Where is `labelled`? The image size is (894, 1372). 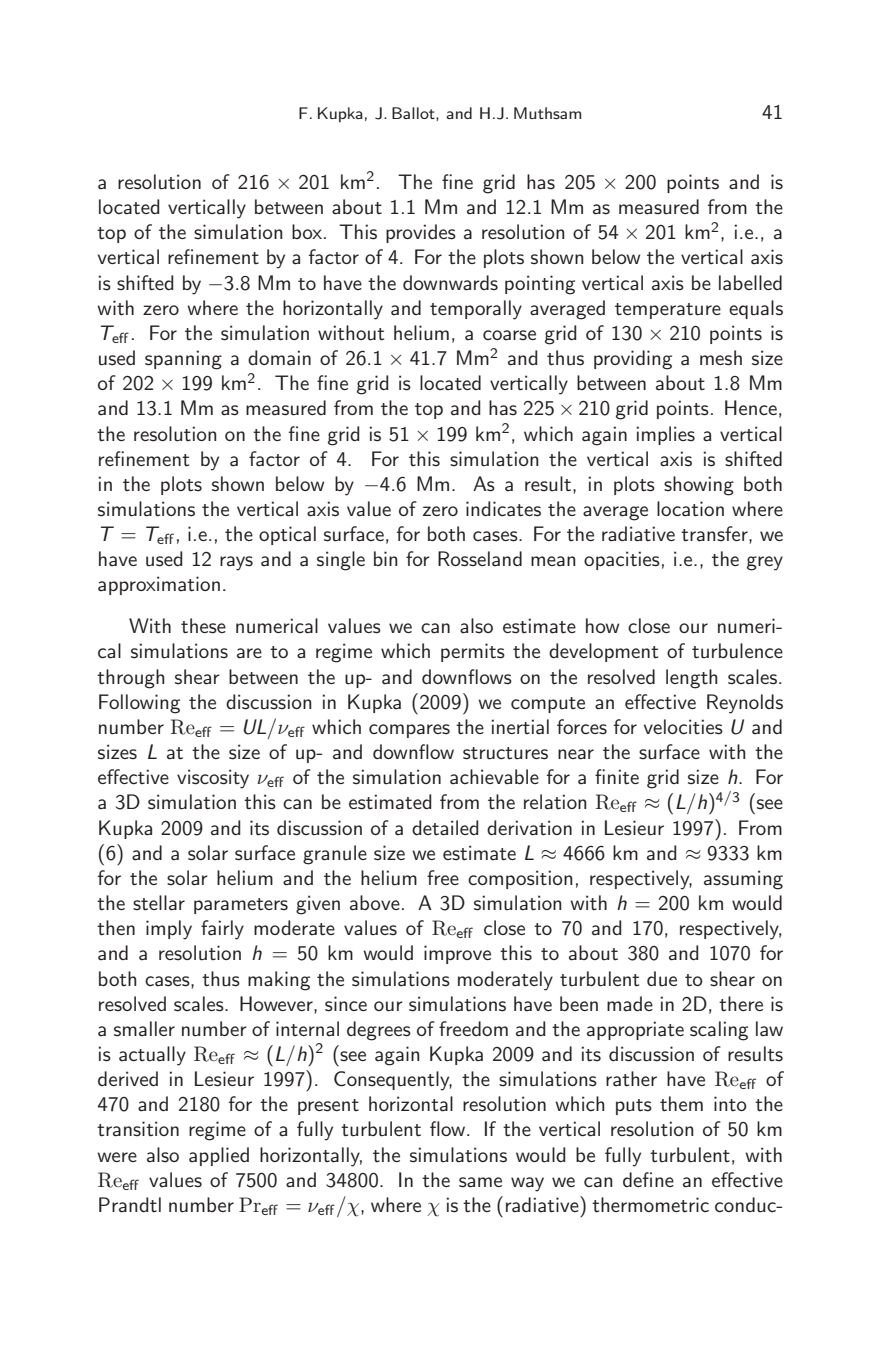
labelled is located at coordinates (750, 283).
